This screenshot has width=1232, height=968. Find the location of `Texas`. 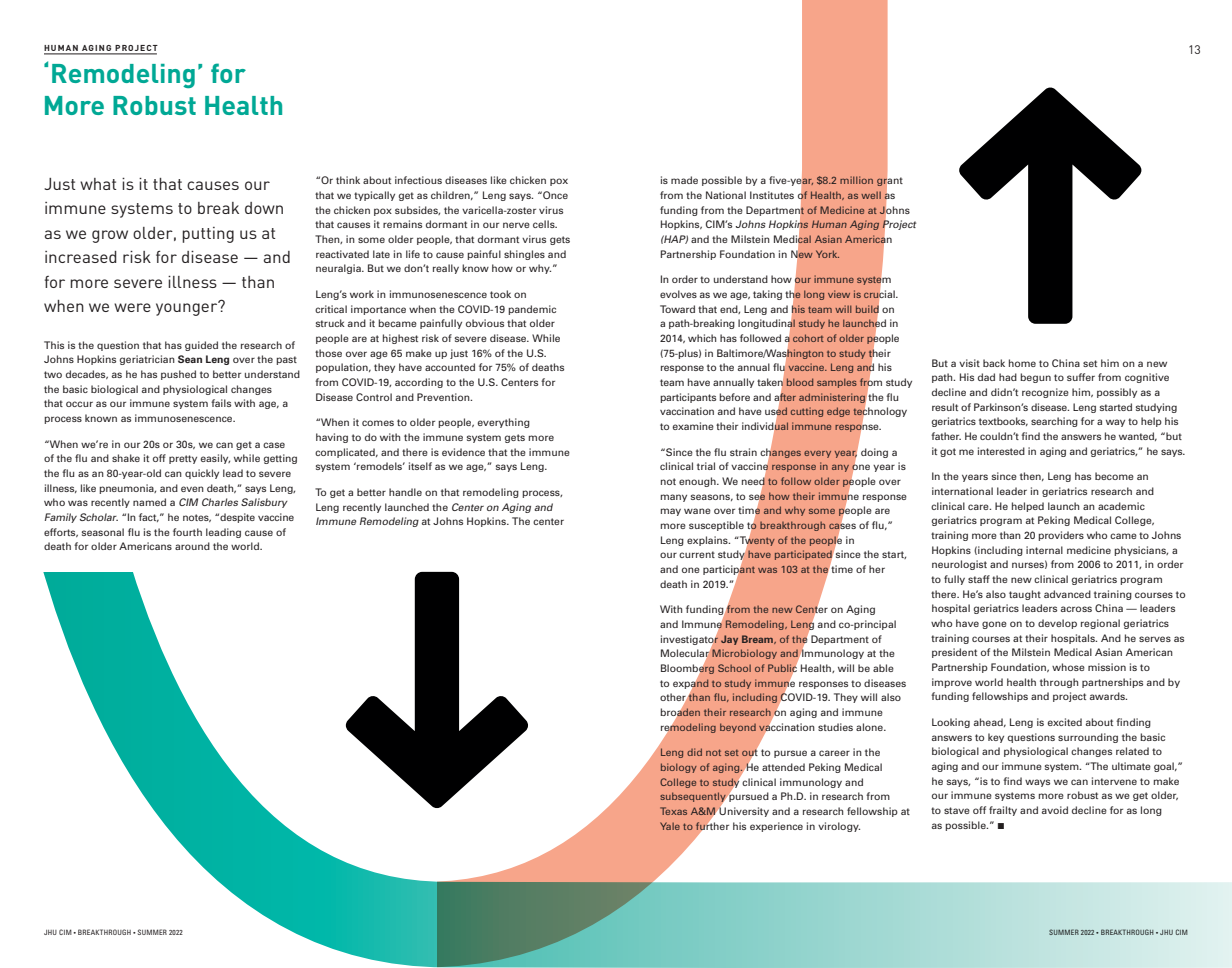

Texas is located at coordinates (673, 811).
